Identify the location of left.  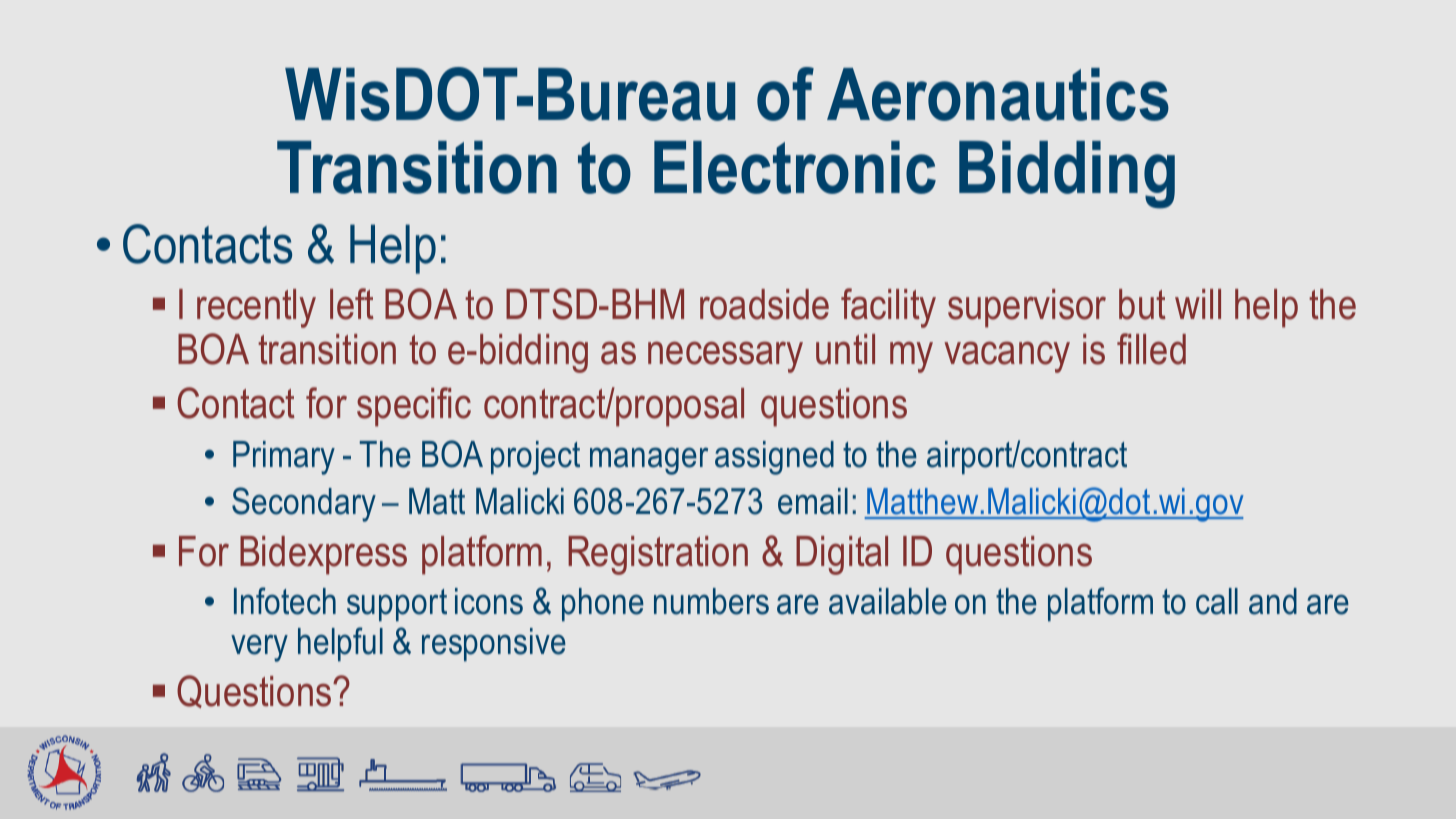
(352, 304).
